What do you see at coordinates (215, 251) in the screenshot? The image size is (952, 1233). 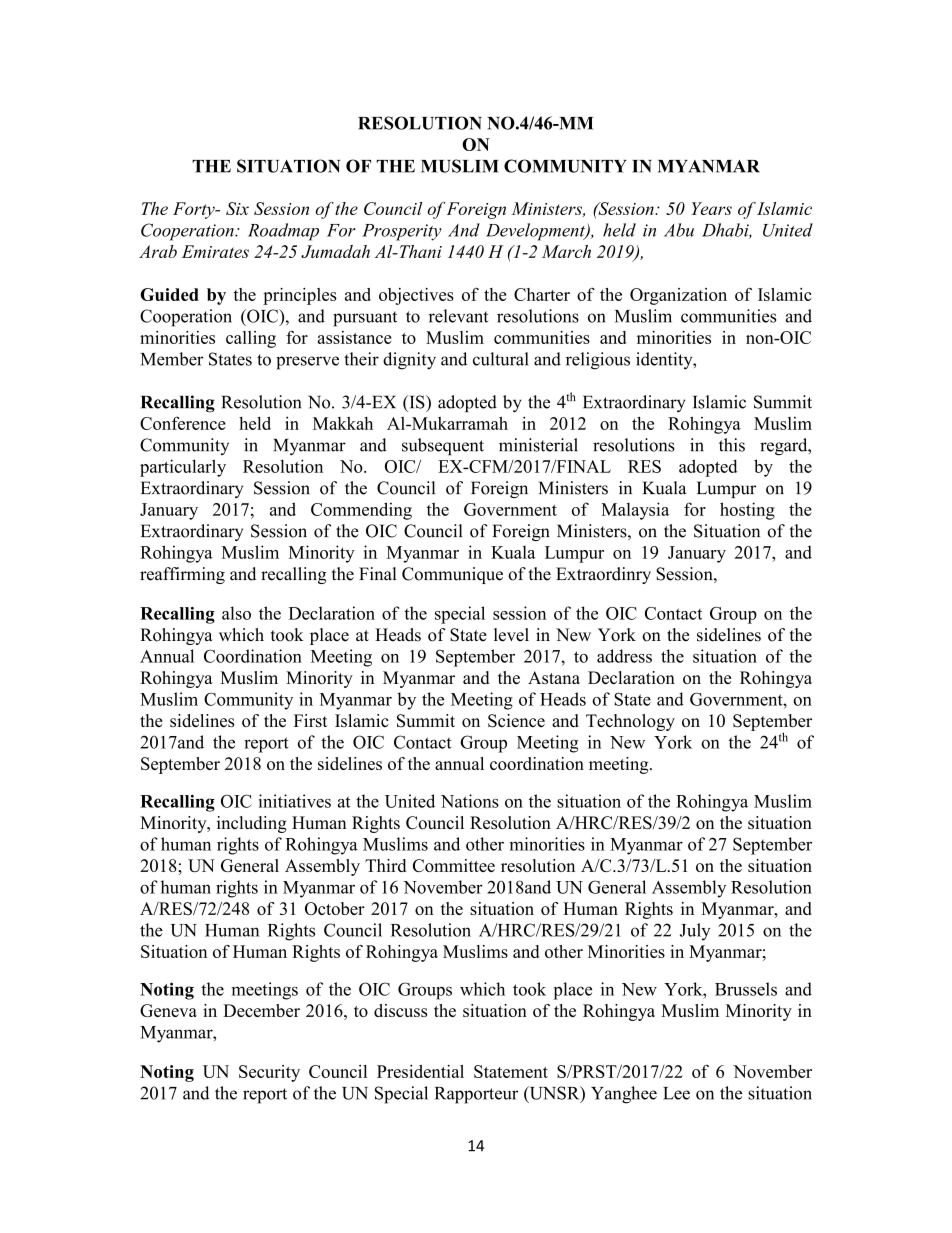 I see `Emirates` at bounding box center [215, 251].
